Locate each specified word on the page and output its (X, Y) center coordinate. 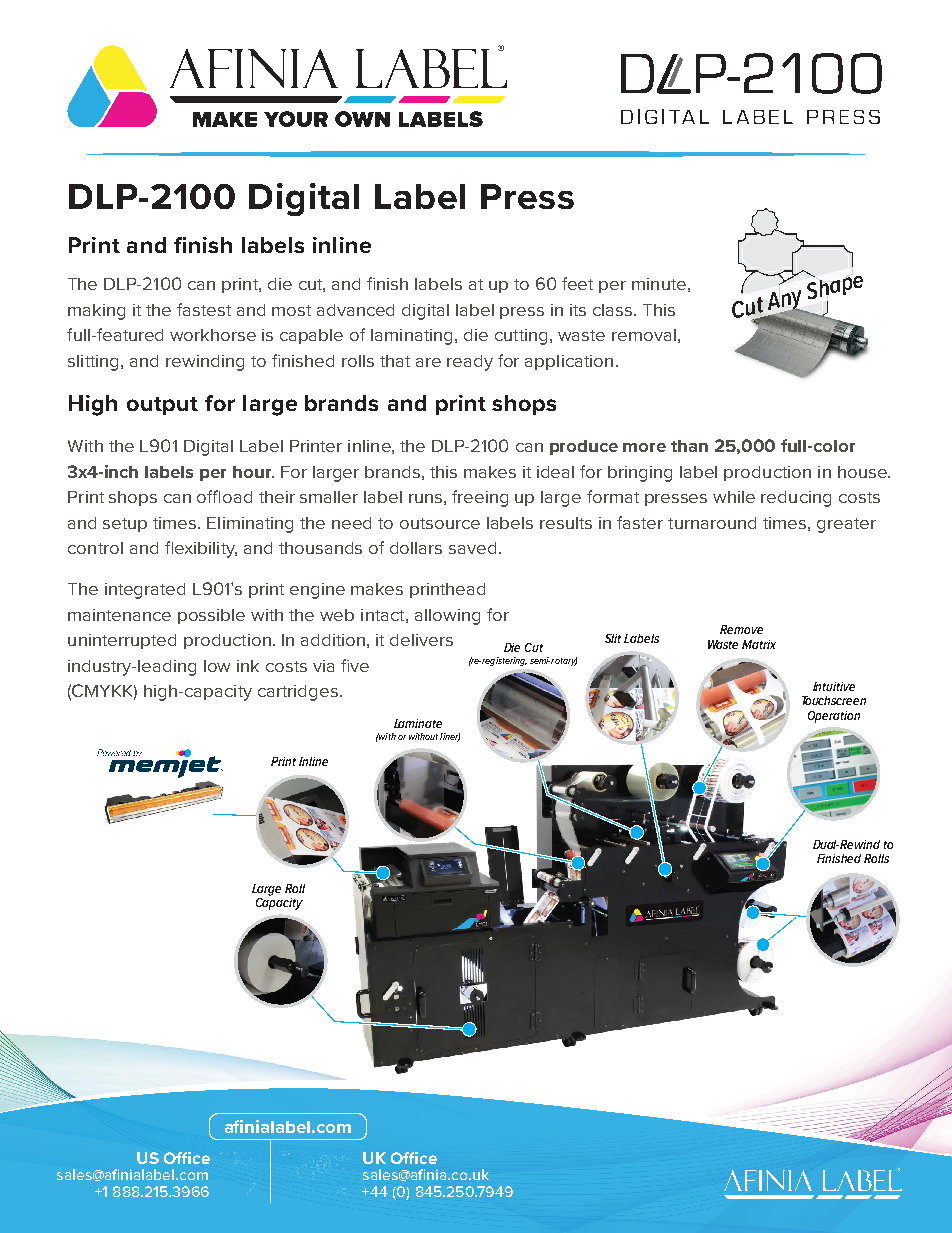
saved (472, 548)
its (578, 310)
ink (248, 666)
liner (450, 737)
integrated (145, 591)
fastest (204, 309)
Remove (741, 629)
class (614, 310)
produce (584, 447)
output (162, 406)
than (689, 446)
